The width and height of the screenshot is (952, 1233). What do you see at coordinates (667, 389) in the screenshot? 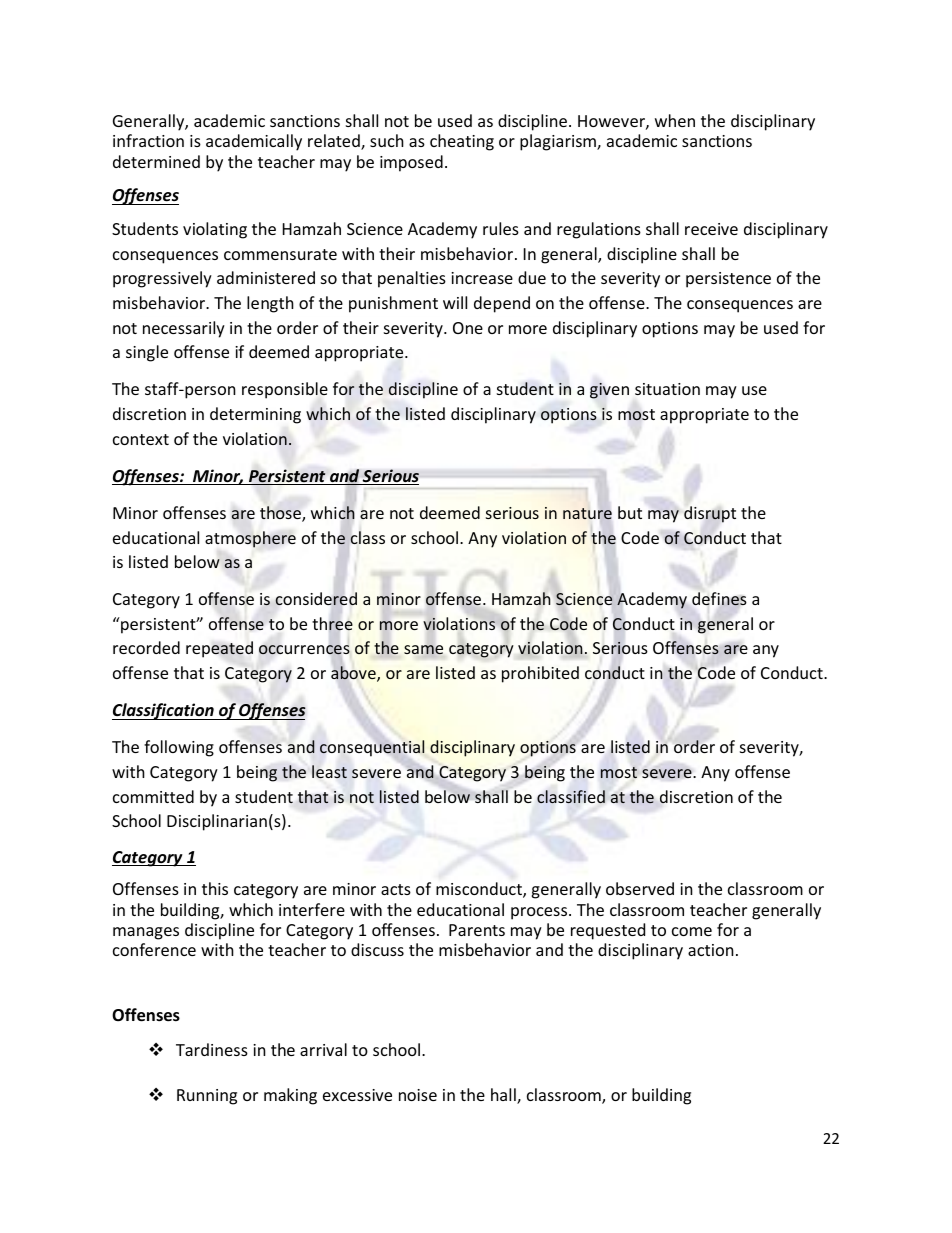
I see `situation` at bounding box center [667, 389].
